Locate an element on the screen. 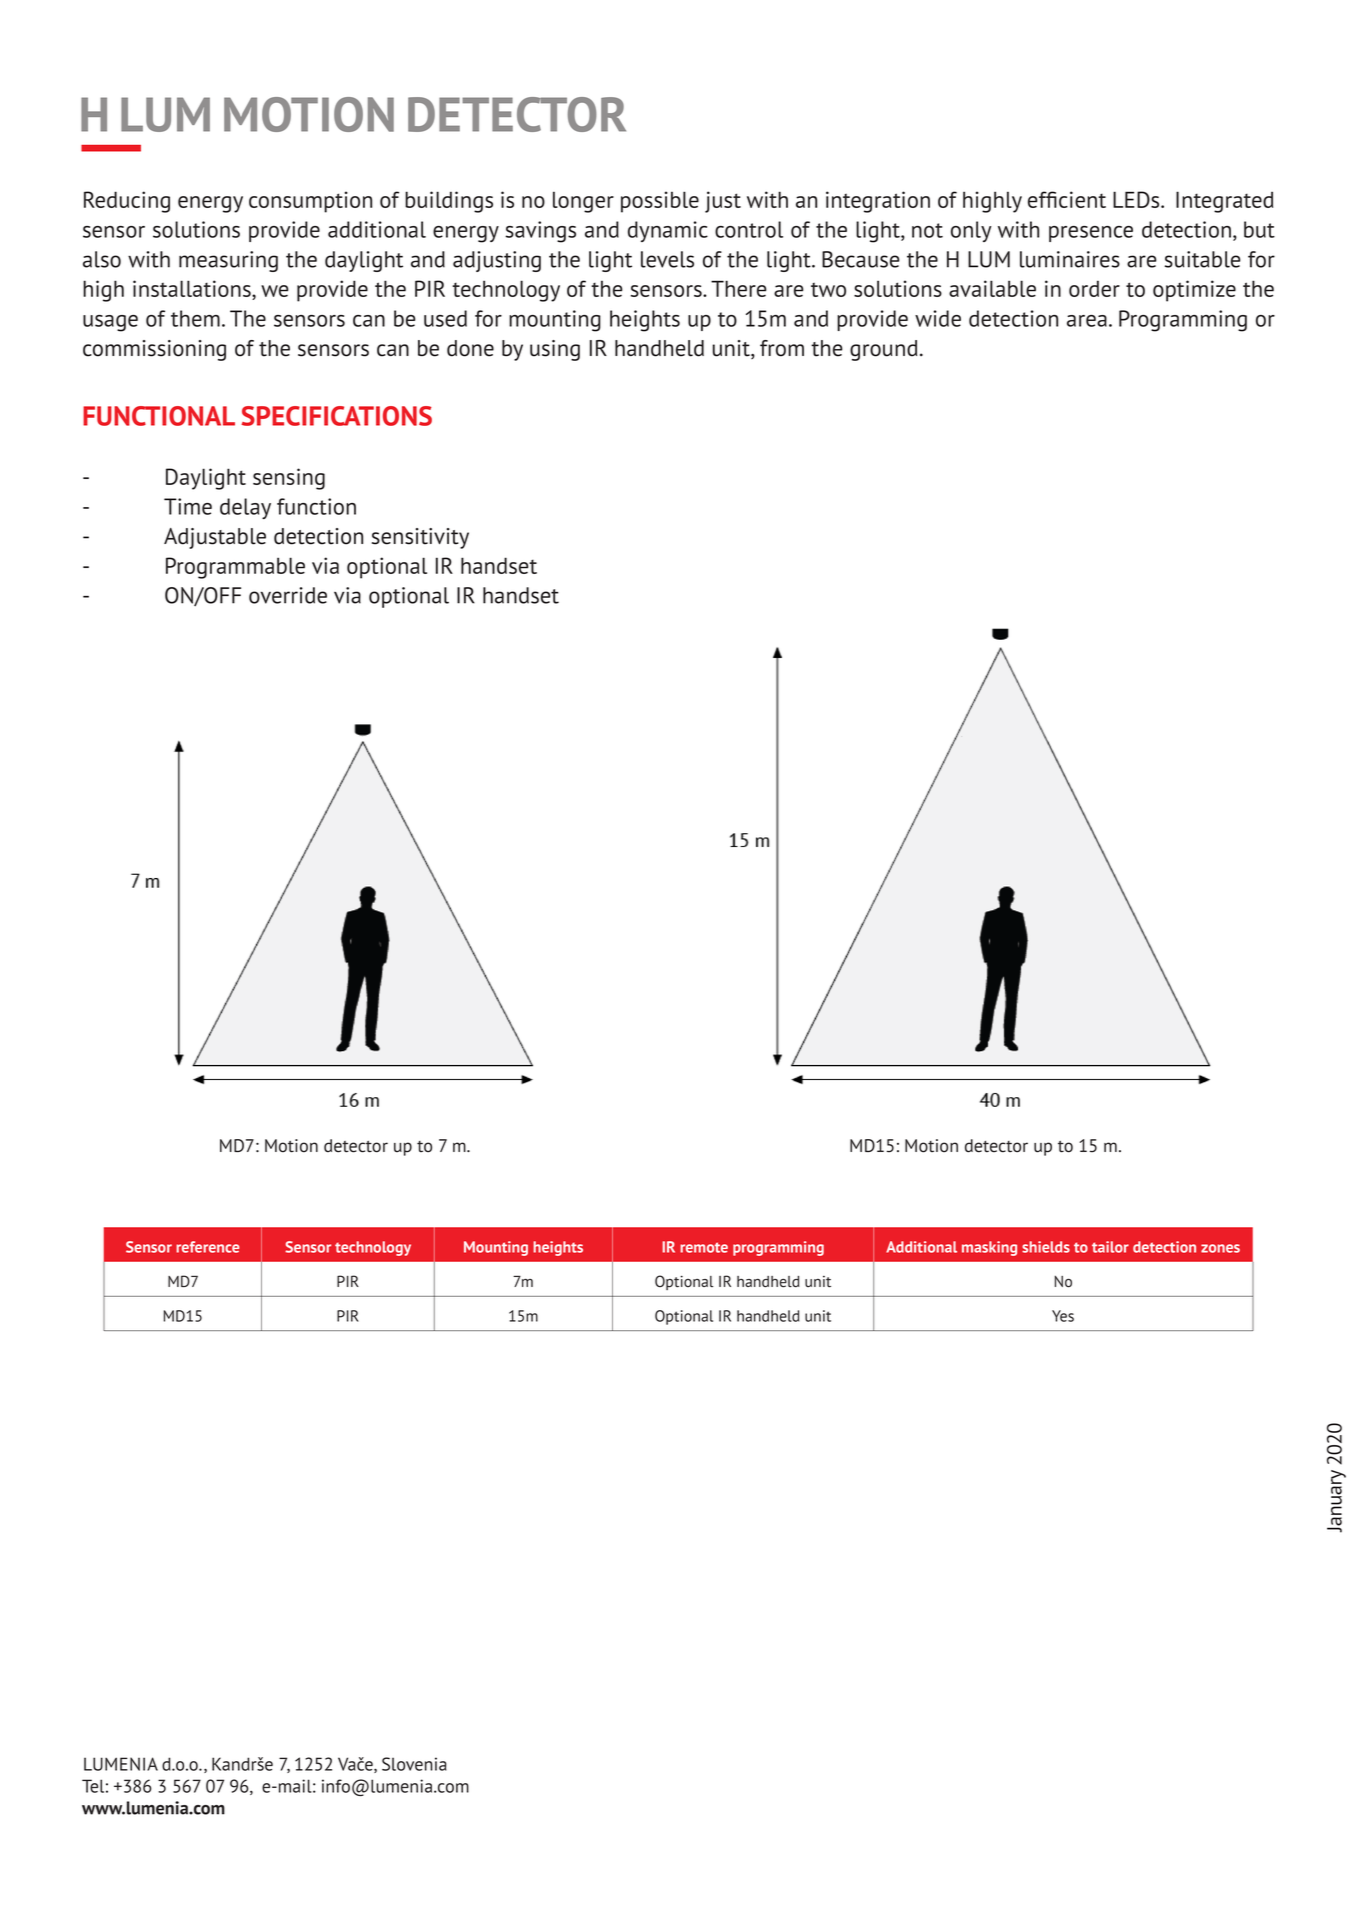  tailor is located at coordinates (1110, 1247).
